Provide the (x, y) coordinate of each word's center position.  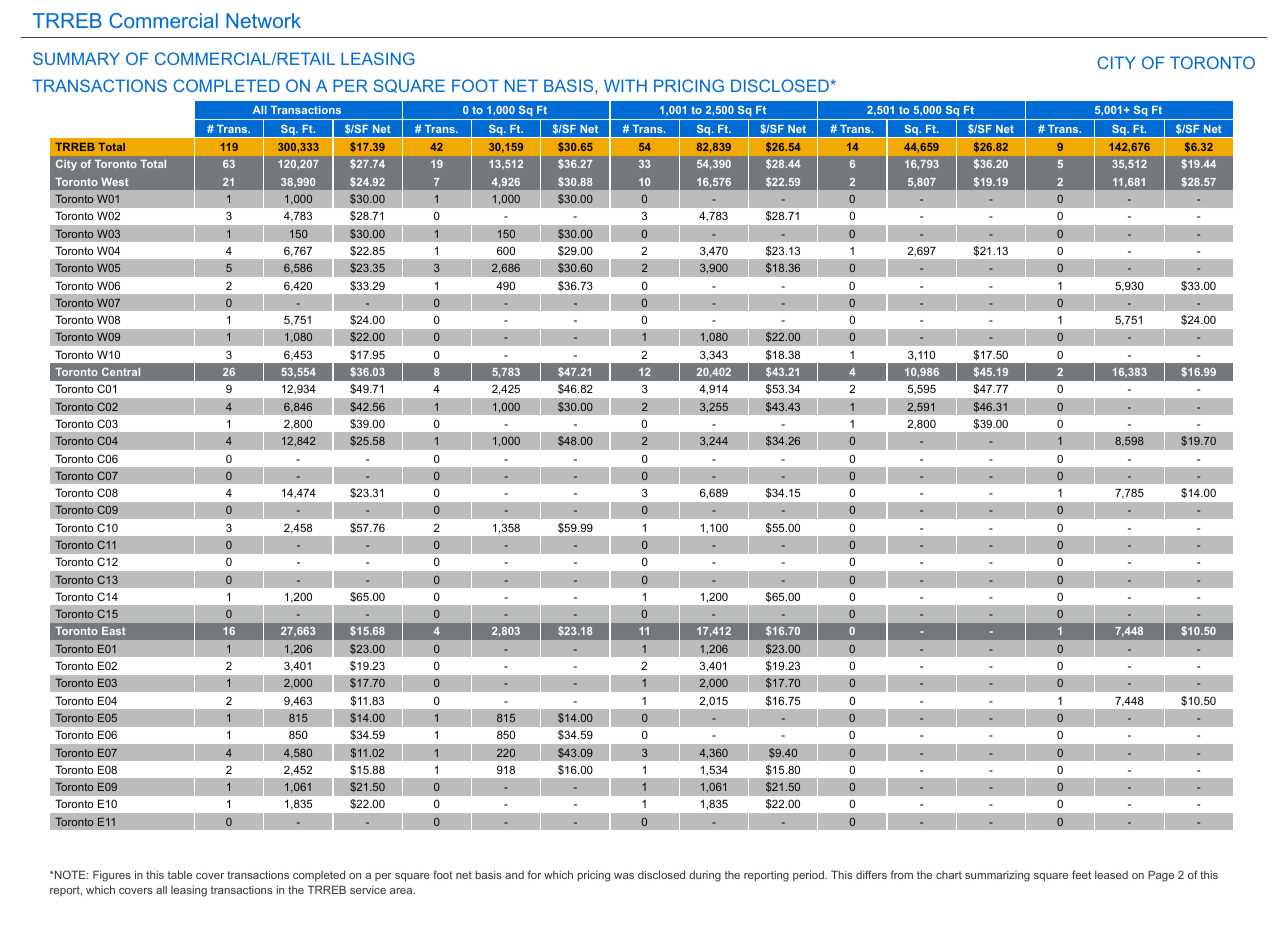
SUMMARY (76, 58)
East (114, 631)
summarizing (997, 876)
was (624, 876)
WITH (625, 85)
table (180, 874)
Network (263, 20)
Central (121, 372)
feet (1081, 874)
